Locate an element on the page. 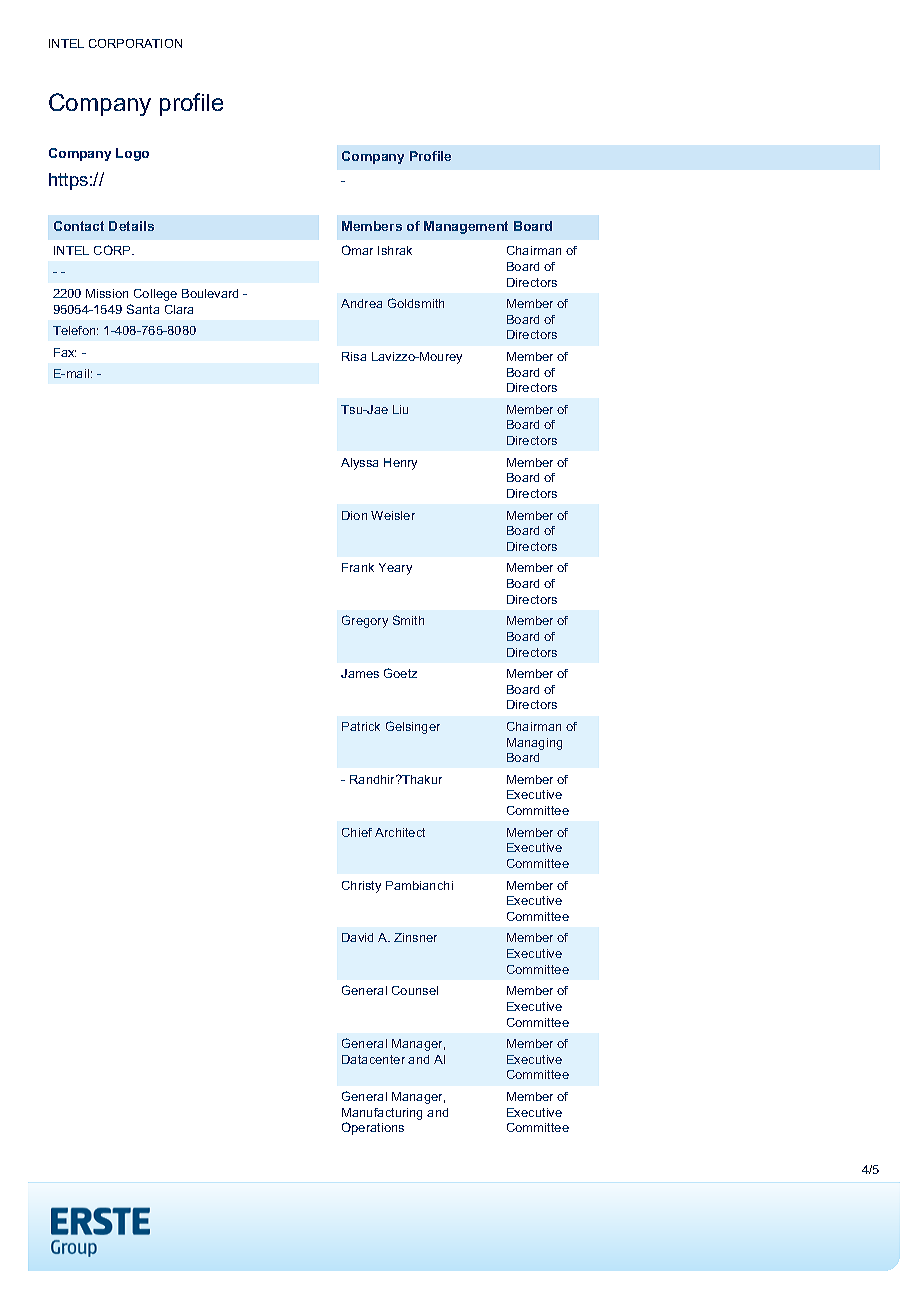 This document has width=924, height=1308. Operations is located at coordinates (373, 1128).
